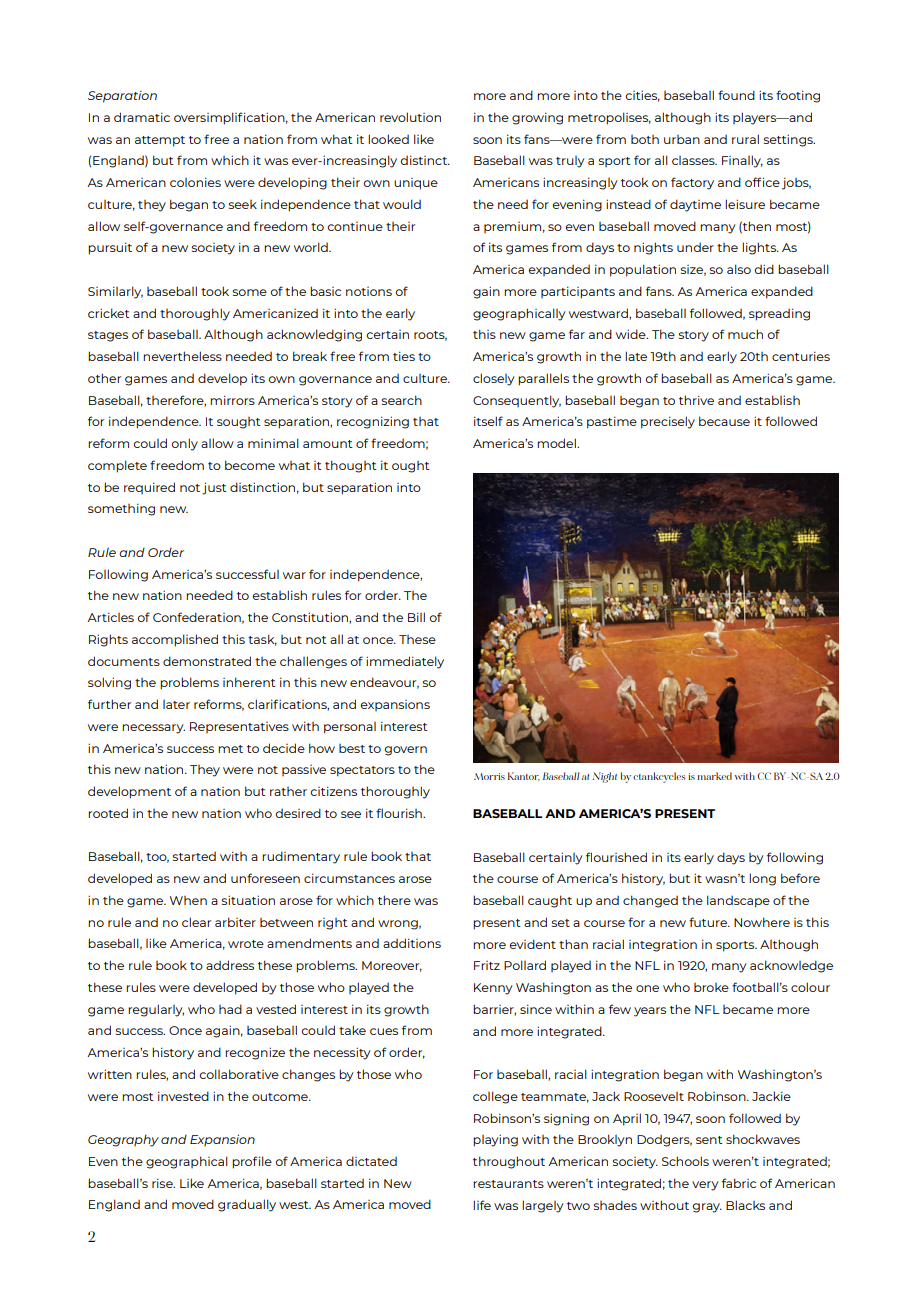 The height and width of the document is (1308, 924). I want to click on closely, so click(494, 379).
